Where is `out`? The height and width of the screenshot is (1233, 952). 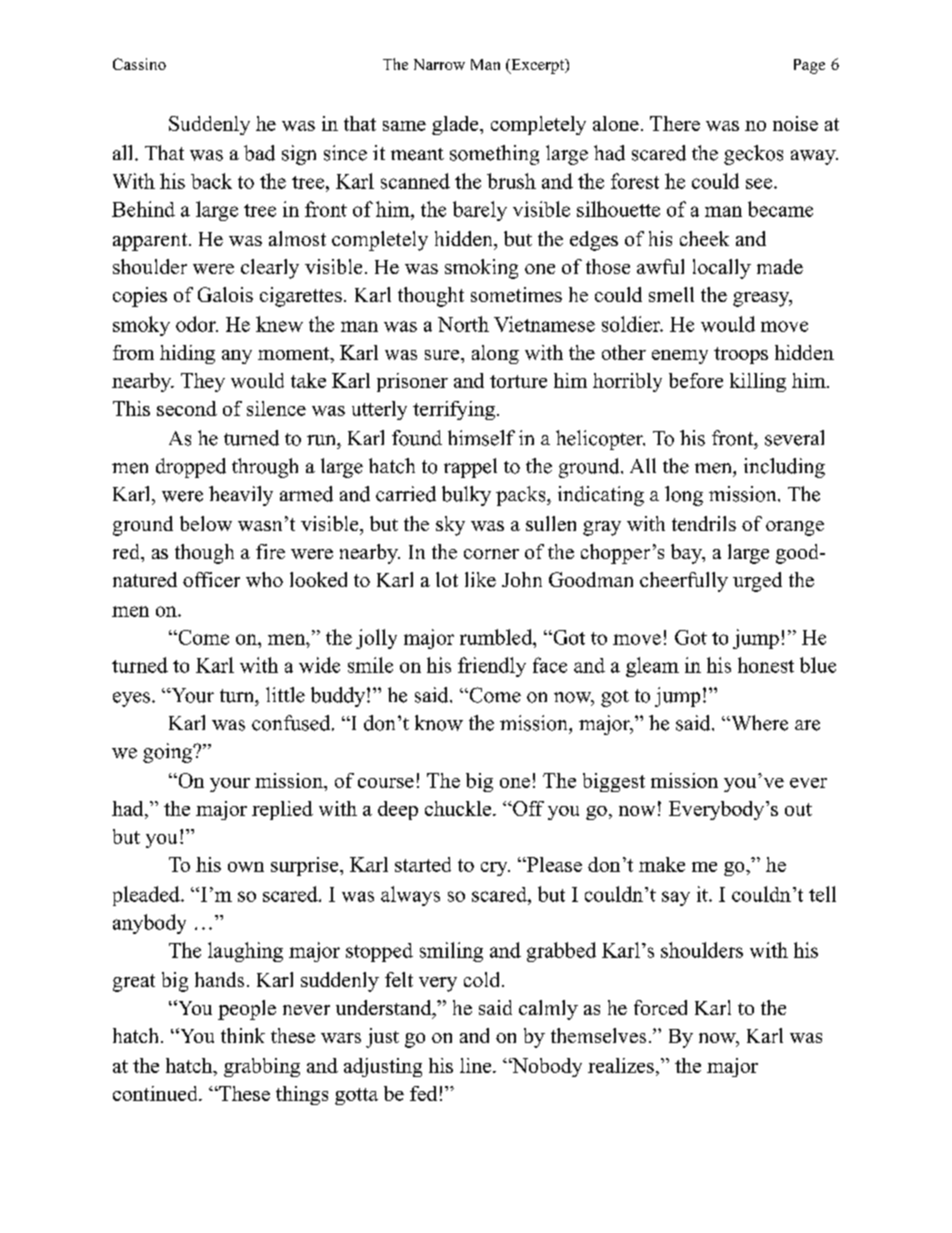
out is located at coordinates (798, 809).
